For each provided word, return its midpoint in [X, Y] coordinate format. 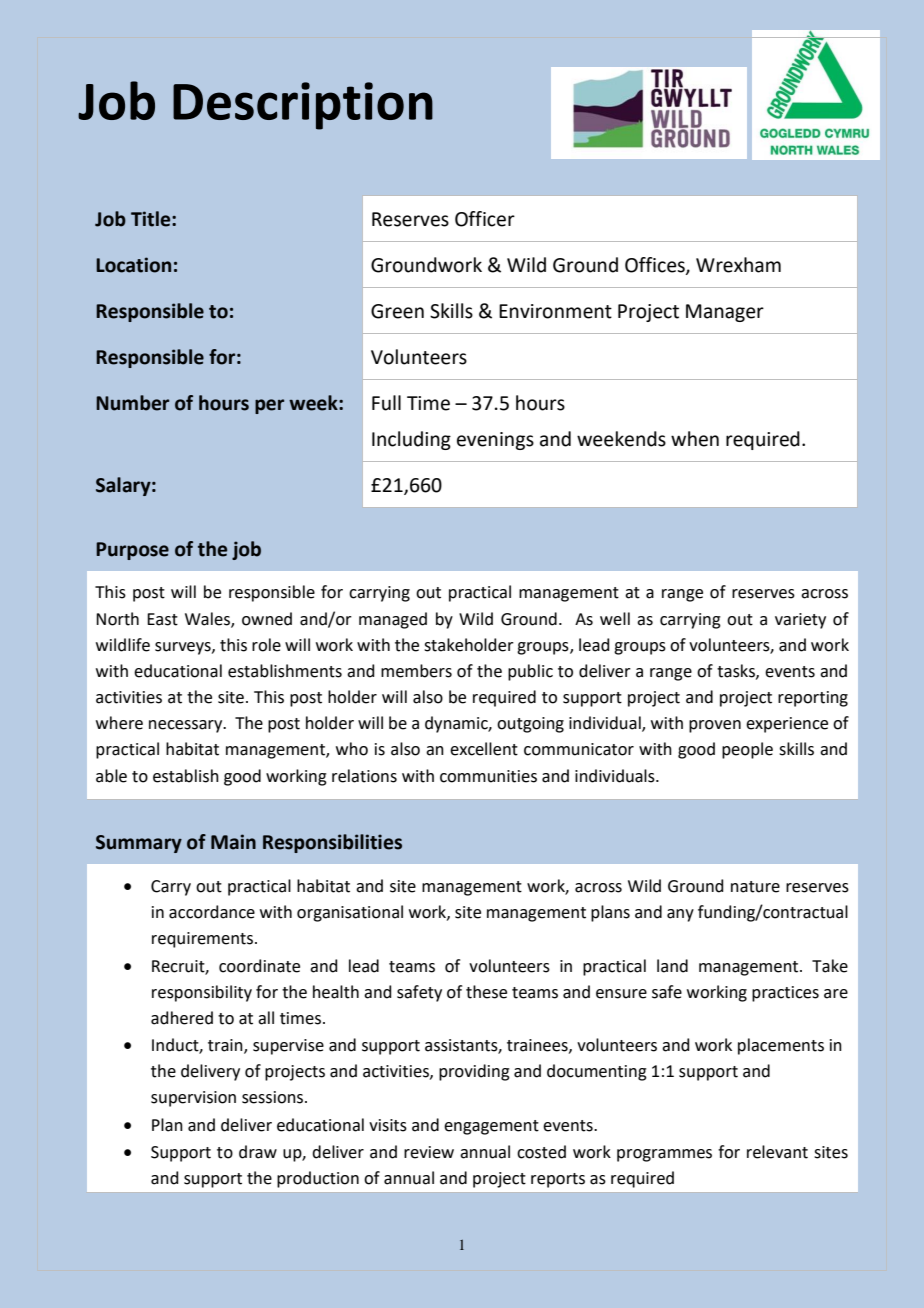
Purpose [132, 551]
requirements [204, 940]
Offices [656, 265]
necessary [187, 726]
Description [303, 106]
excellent [484, 749]
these [486, 992]
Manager [725, 313]
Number [132, 403]
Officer [485, 219]
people [747, 750]
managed [393, 620]
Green [397, 311]
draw [258, 1152]
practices [785, 994]
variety [800, 621]
